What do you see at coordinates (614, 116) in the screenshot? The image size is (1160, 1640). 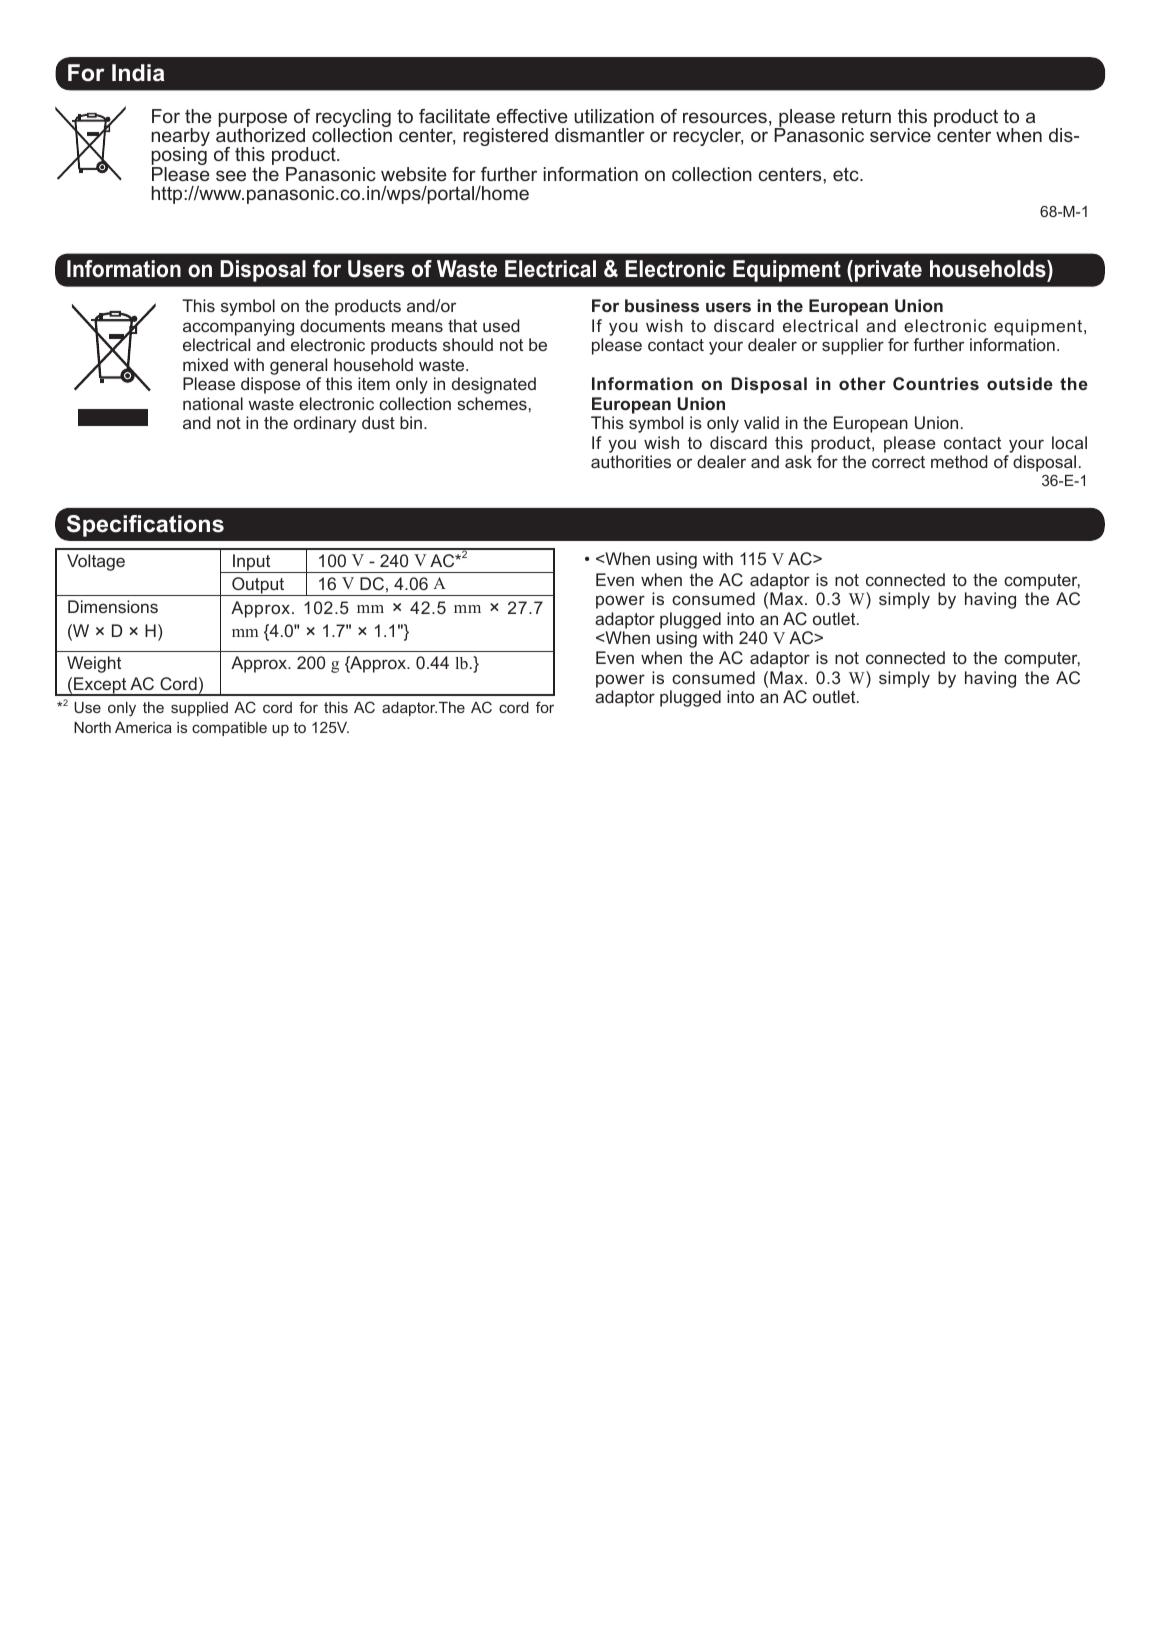 I see `utilization` at bounding box center [614, 116].
